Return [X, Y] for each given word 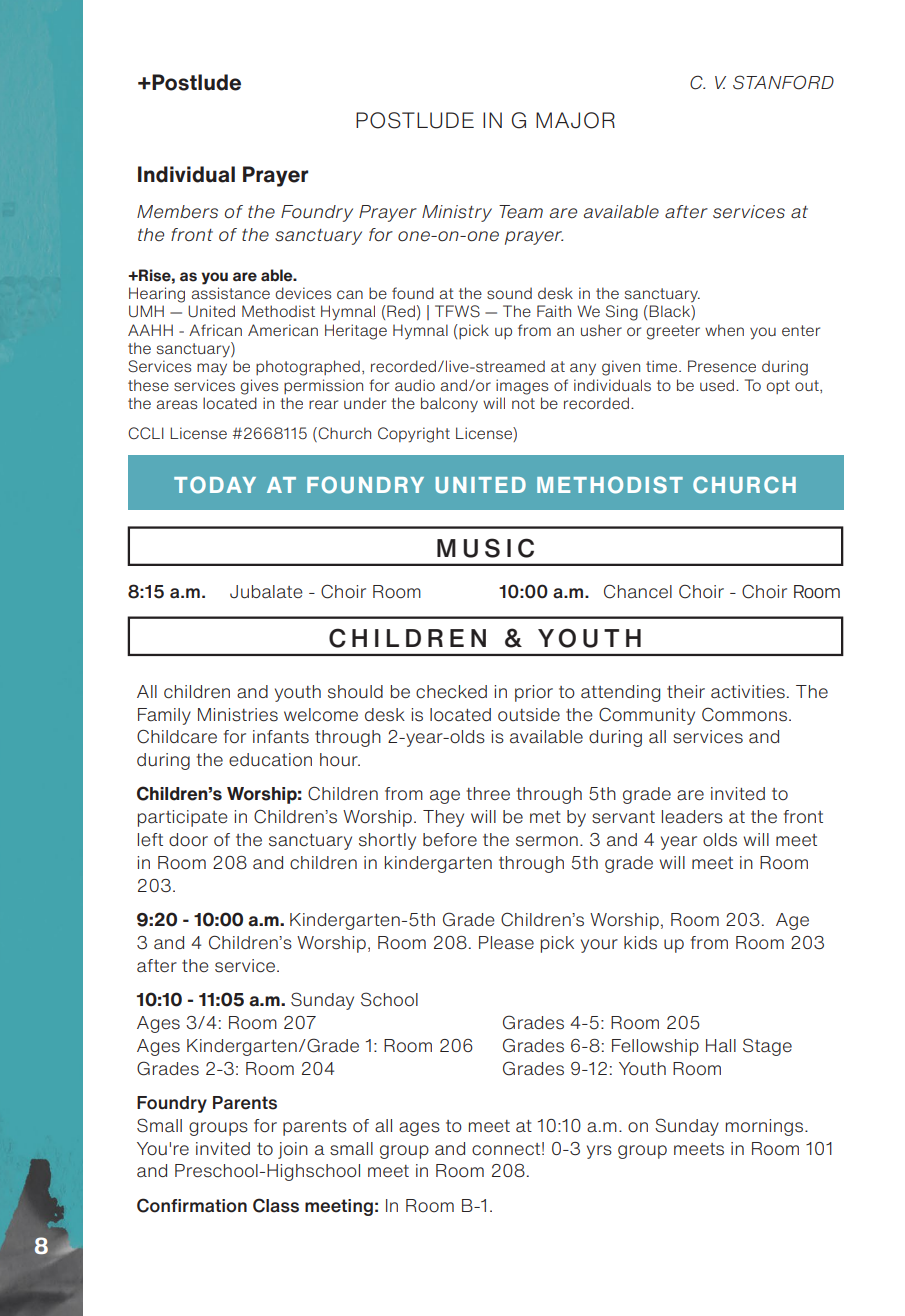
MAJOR [575, 120]
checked [451, 692]
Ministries [238, 715]
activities [748, 692]
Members [177, 212]
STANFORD [783, 82]
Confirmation [192, 1205]
